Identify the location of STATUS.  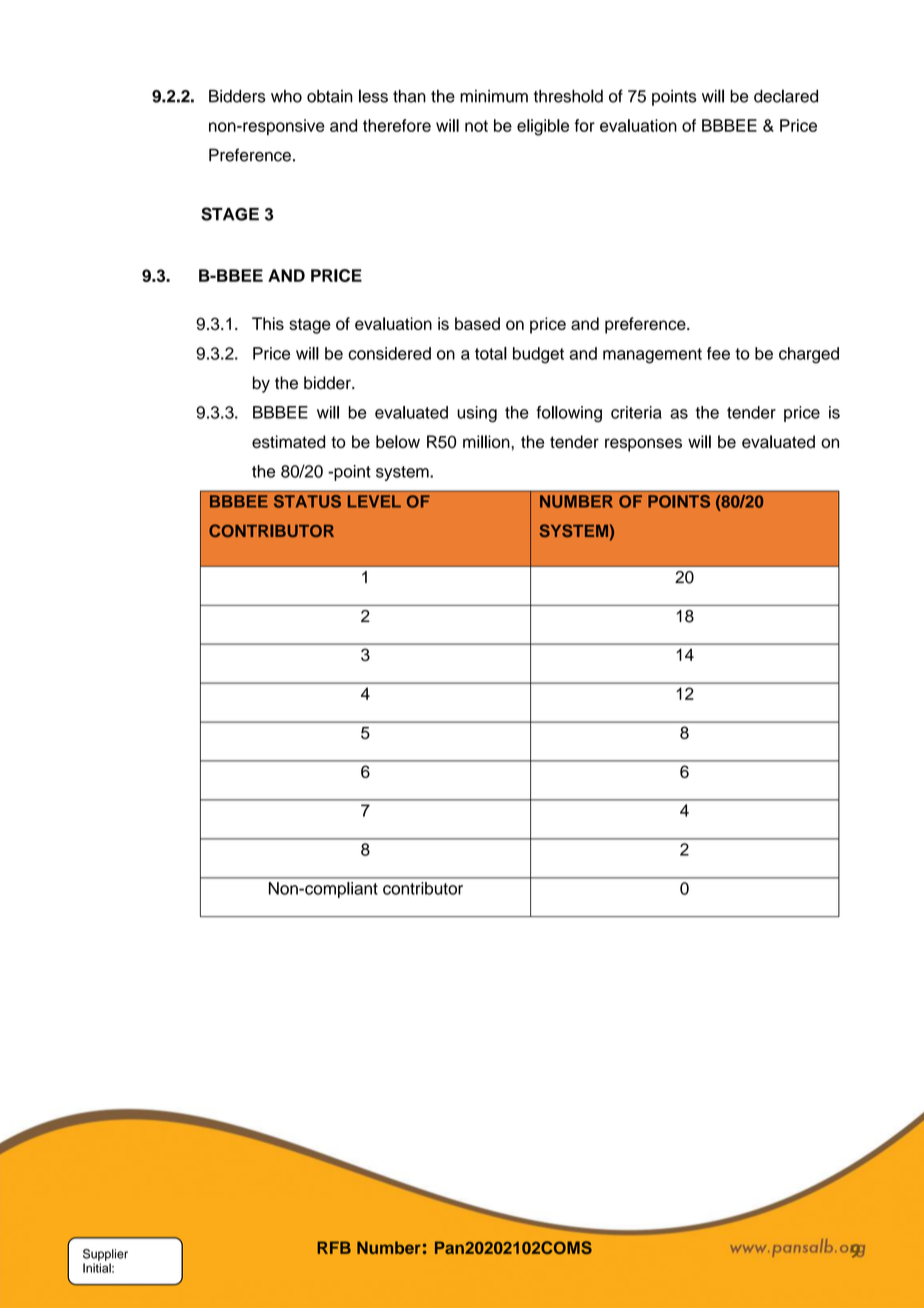
(307, 501).
